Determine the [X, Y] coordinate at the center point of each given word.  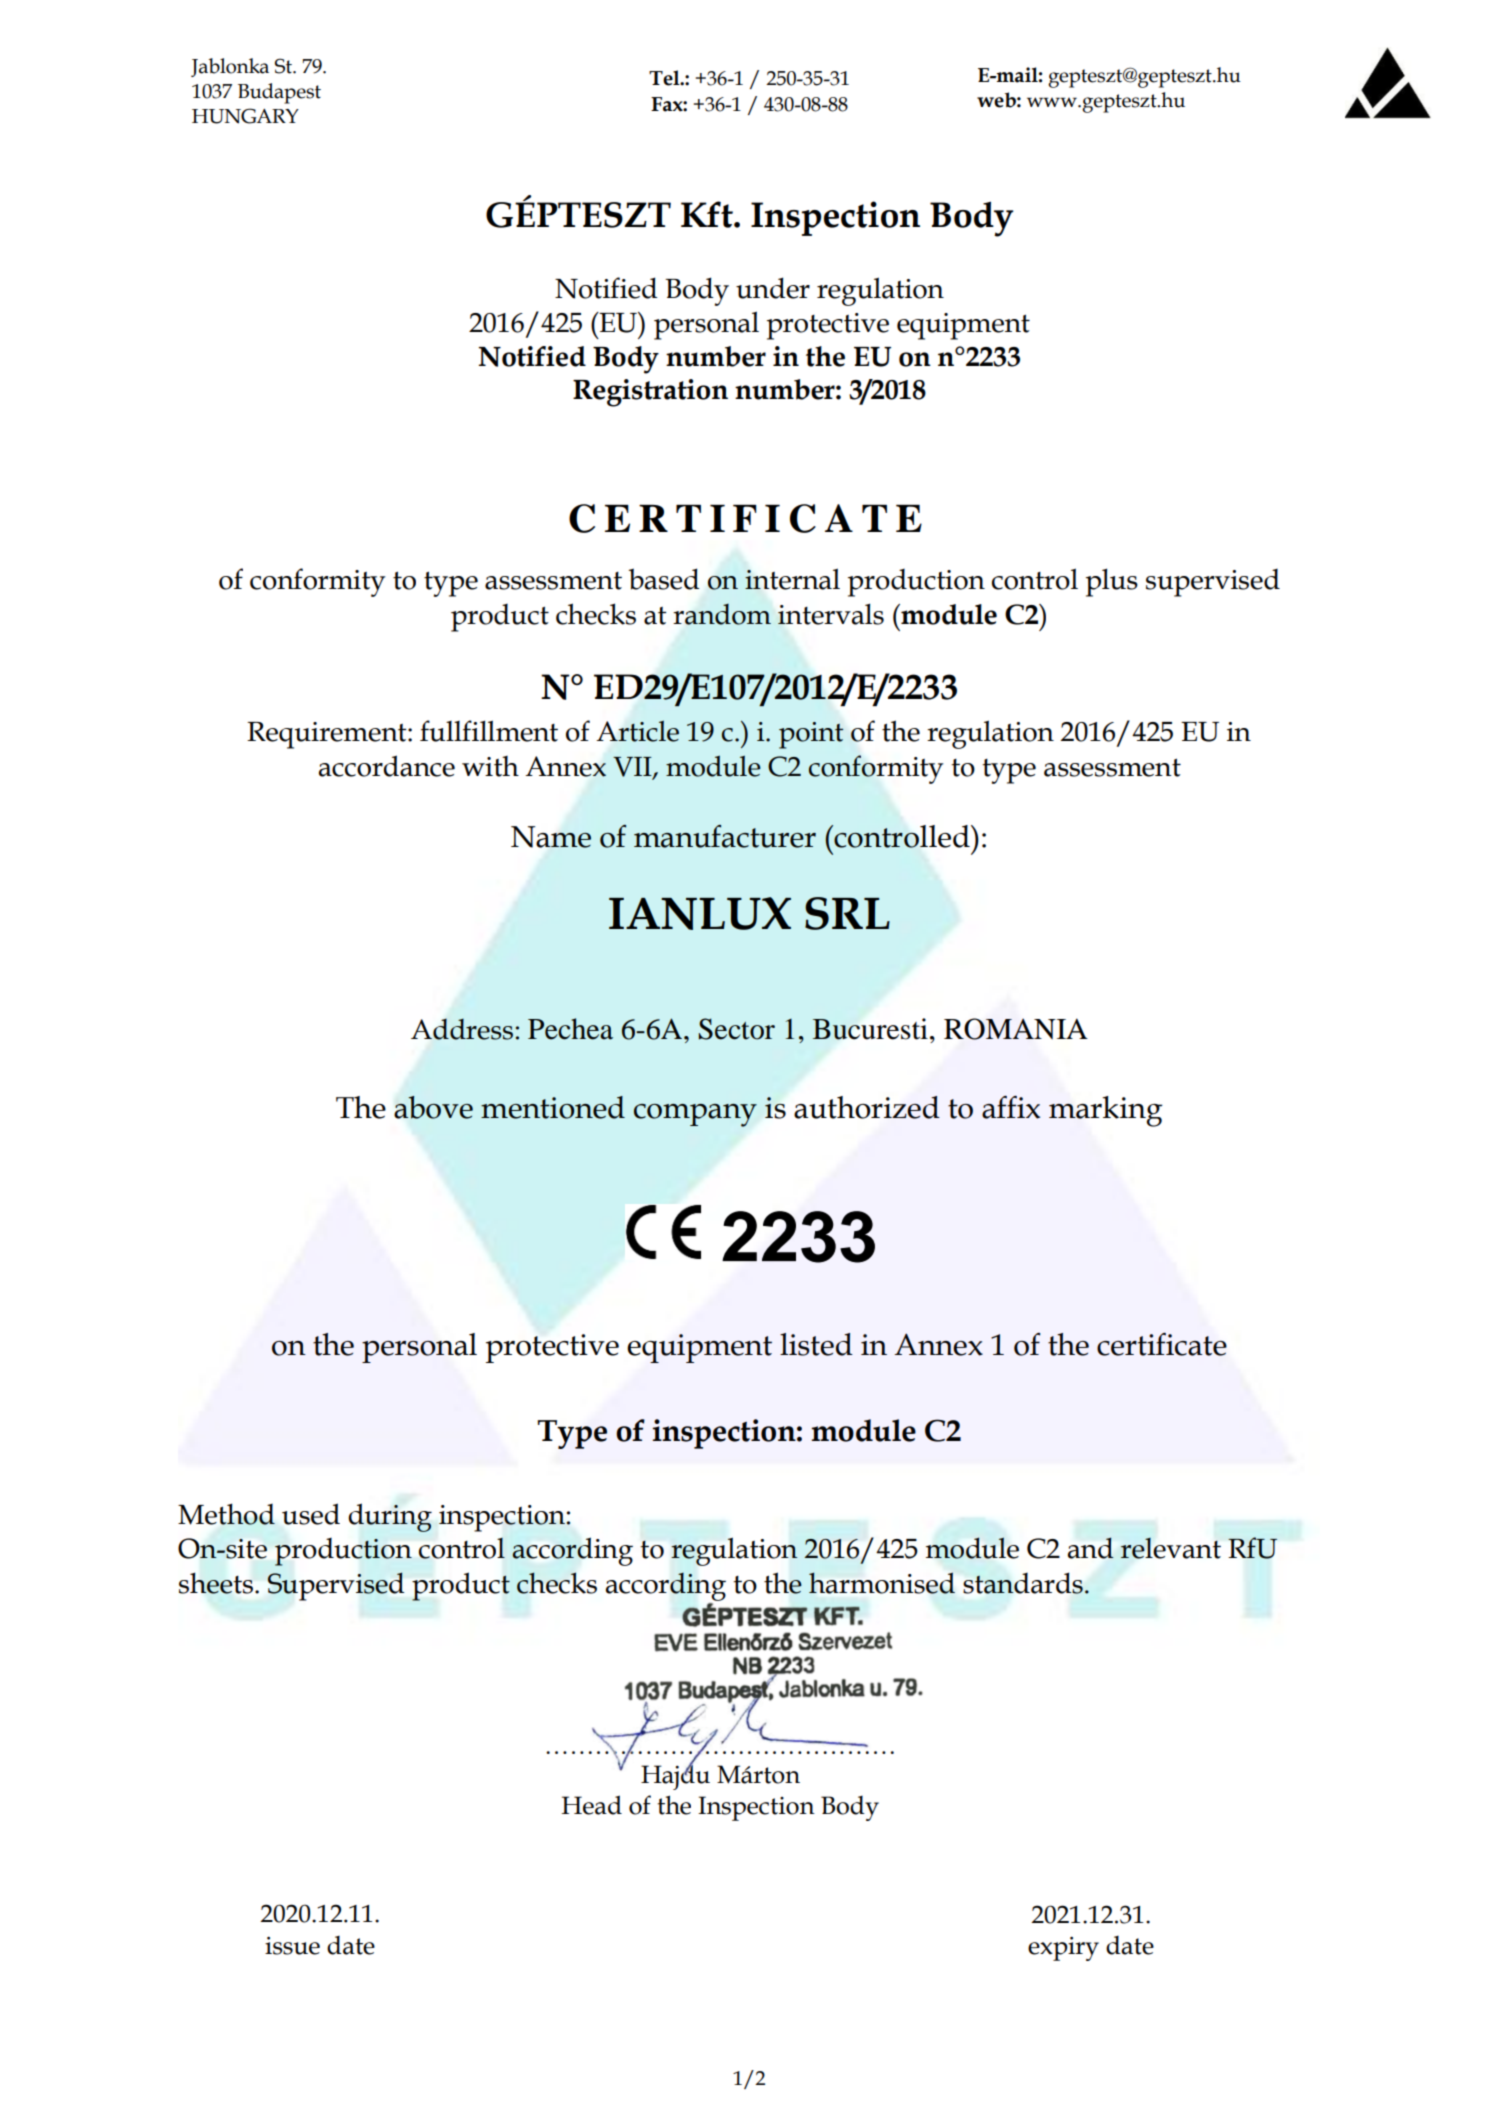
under [773, 288]
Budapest [279, 93]
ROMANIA [1016, 1029]
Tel [665, 78]
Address [462, 1029]
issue [292, 1946]
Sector [737, 1029]
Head [592, 1805]
